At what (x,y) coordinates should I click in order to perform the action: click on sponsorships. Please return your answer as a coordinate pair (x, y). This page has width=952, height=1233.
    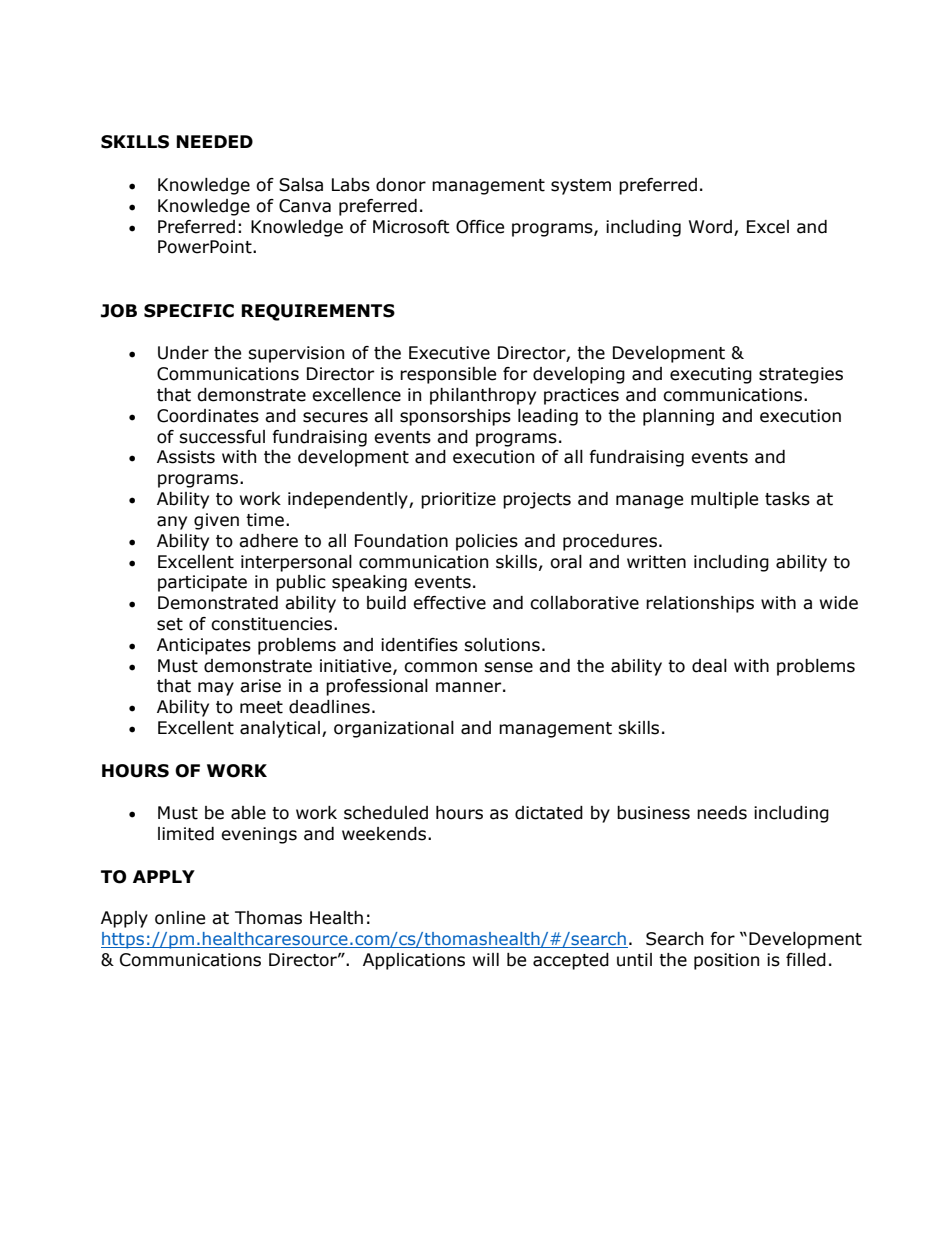
    Looking at the image, I should click on (455, 417).
